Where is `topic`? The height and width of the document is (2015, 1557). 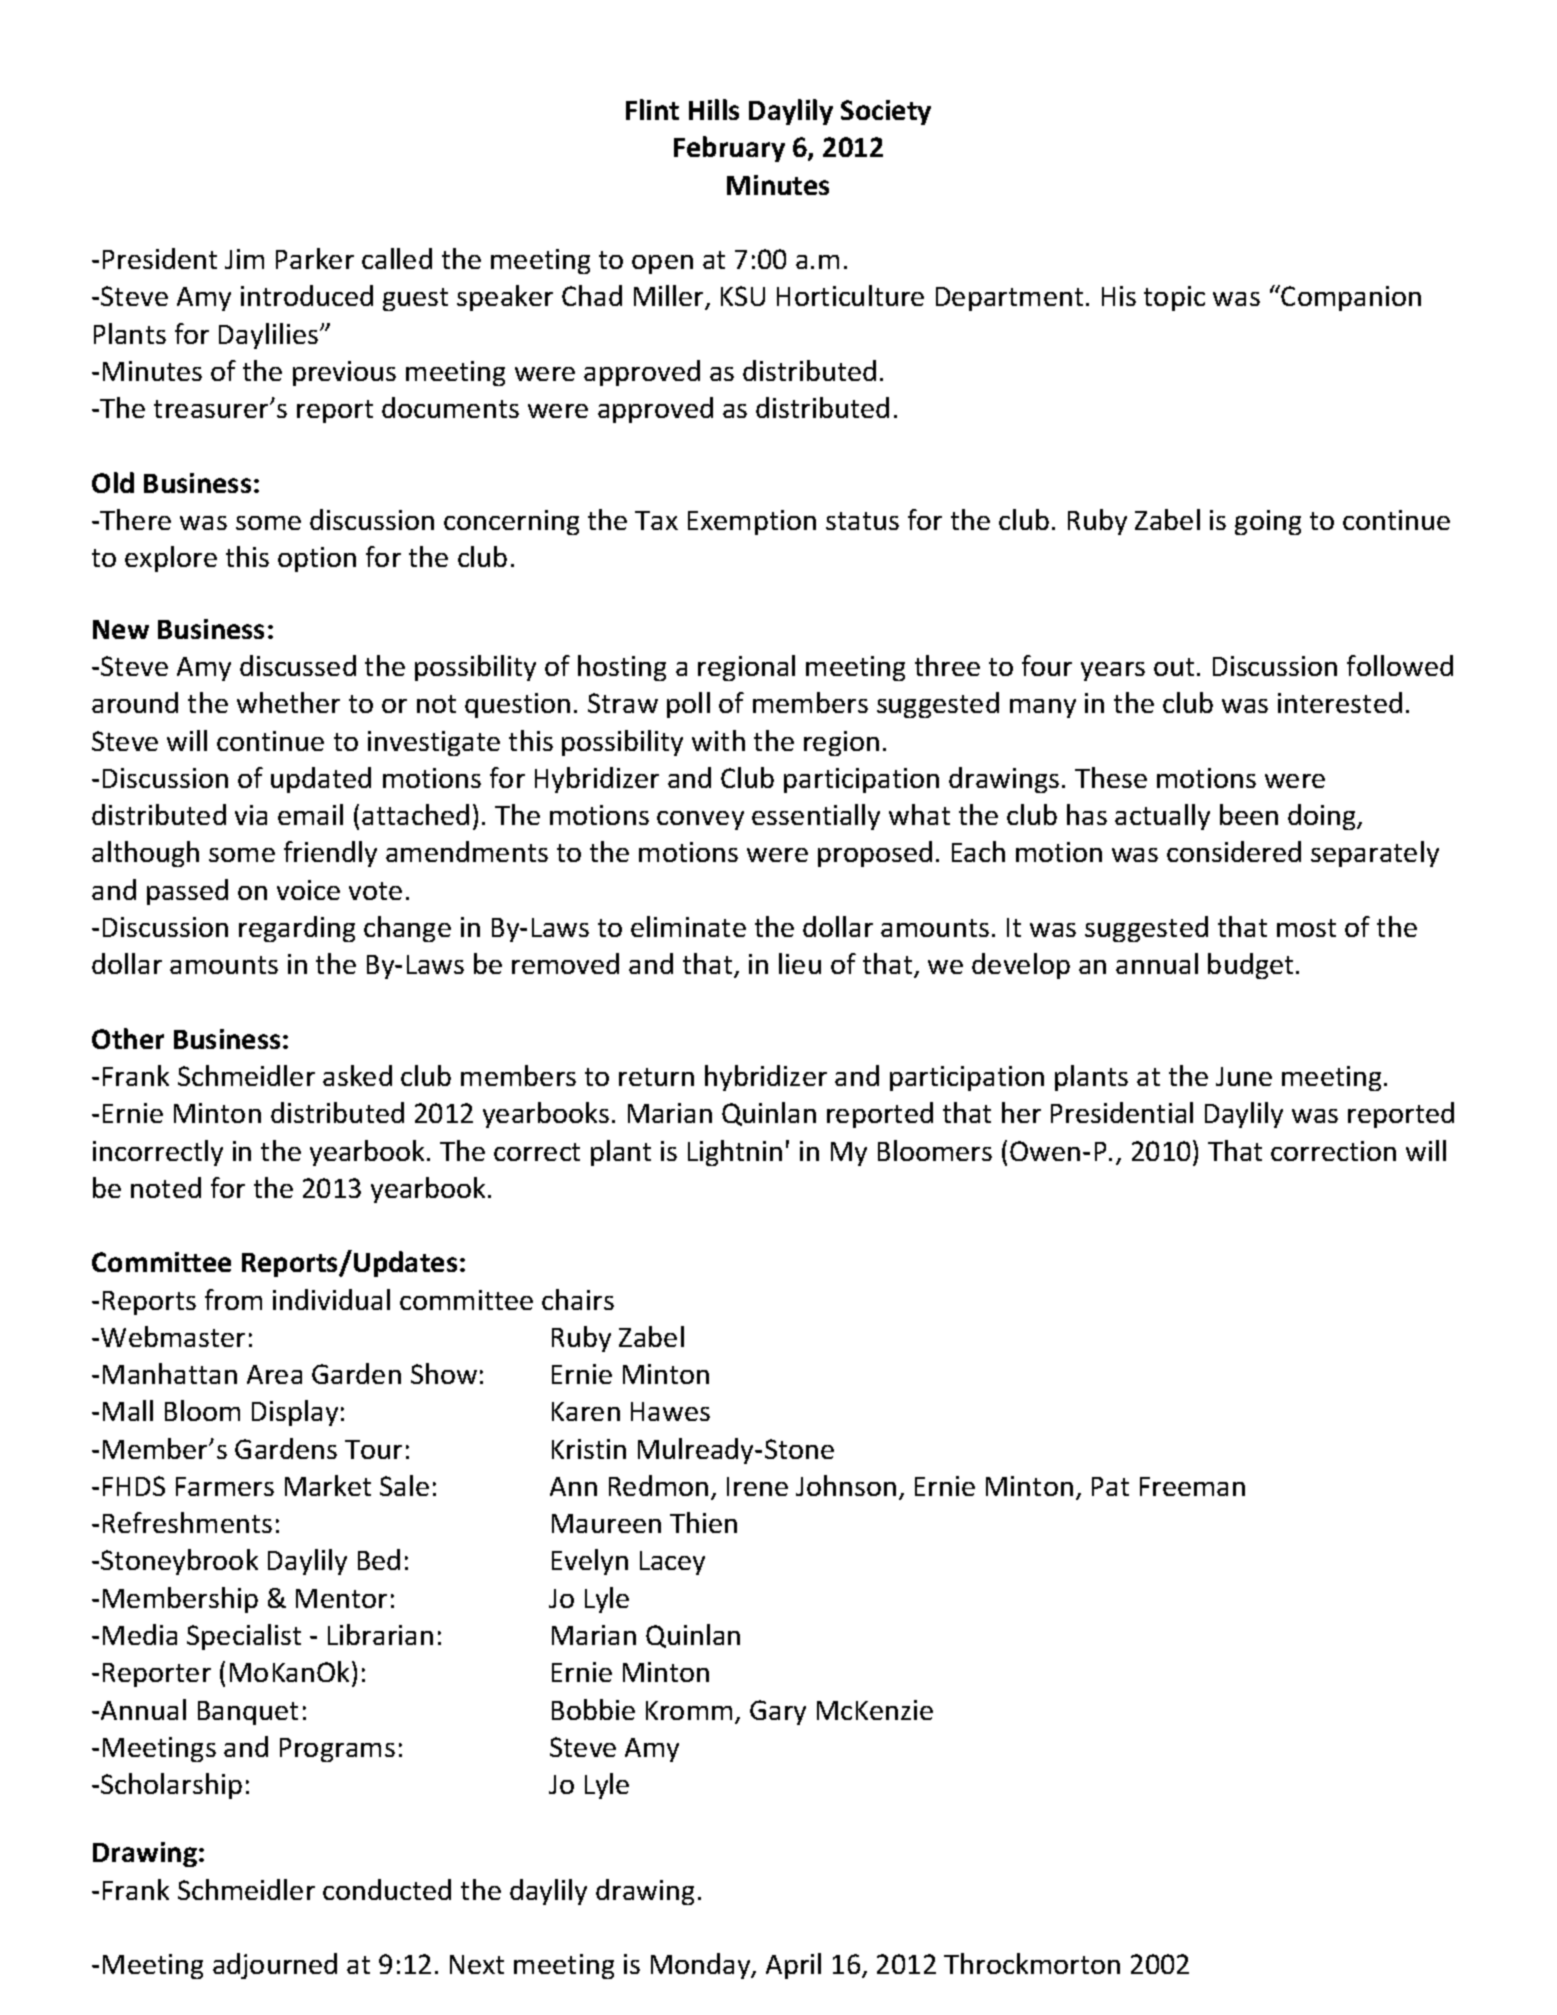
topic is located at coordinates (1174, 298).
